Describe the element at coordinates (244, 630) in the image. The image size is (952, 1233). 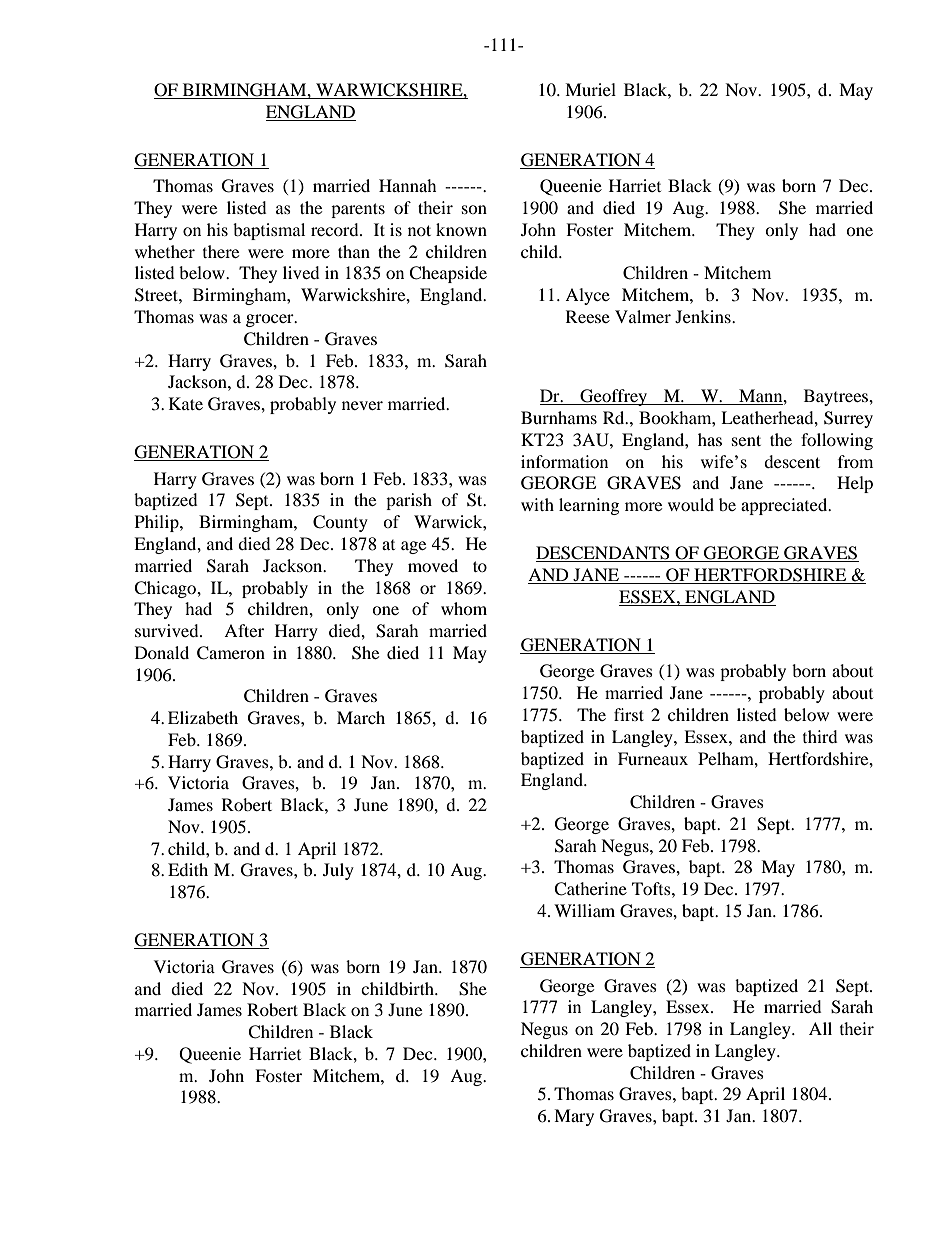
I see `After` at that location.
